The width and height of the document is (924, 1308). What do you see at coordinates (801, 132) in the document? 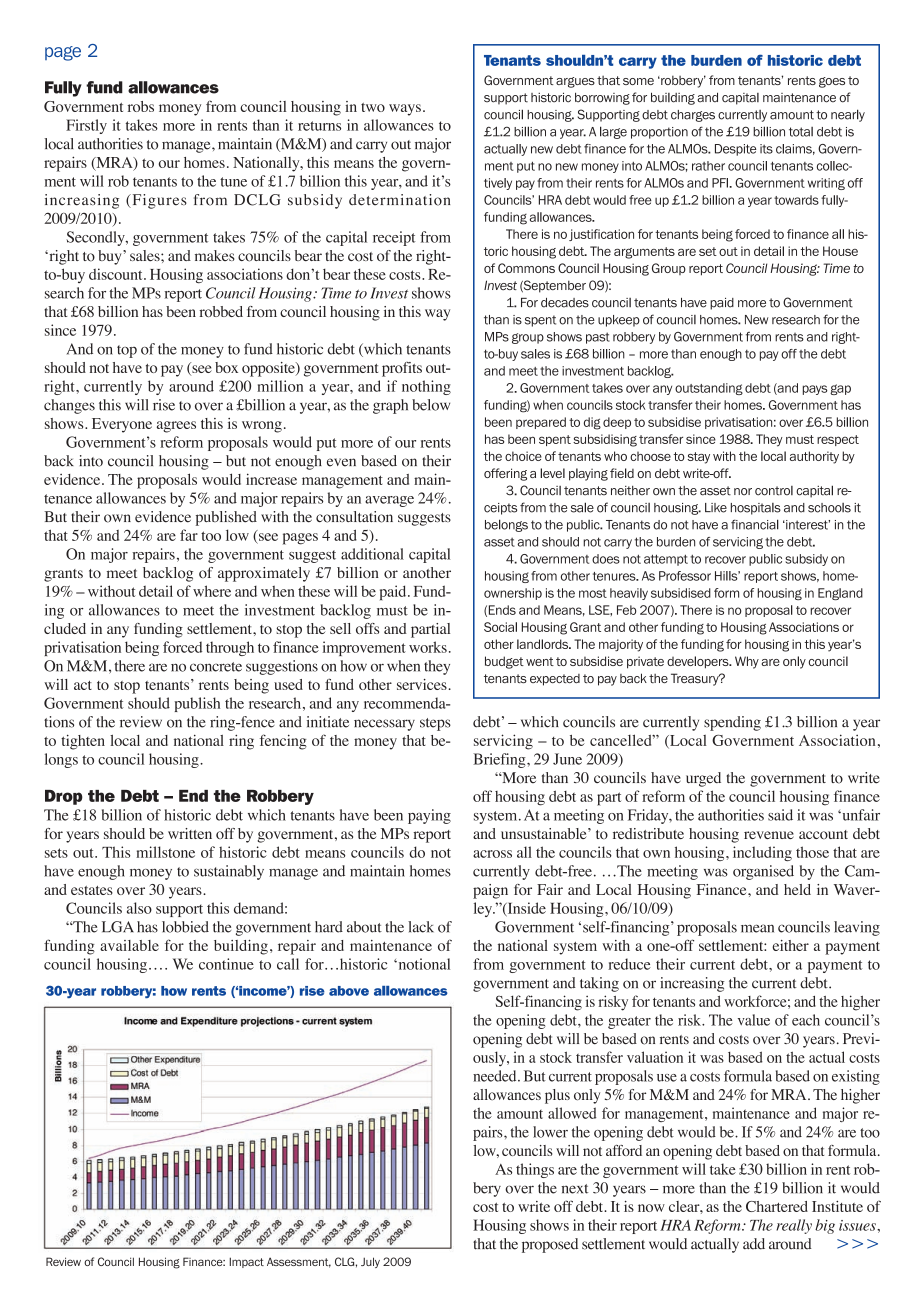
I see `total` at bounding box center [801, 132].
